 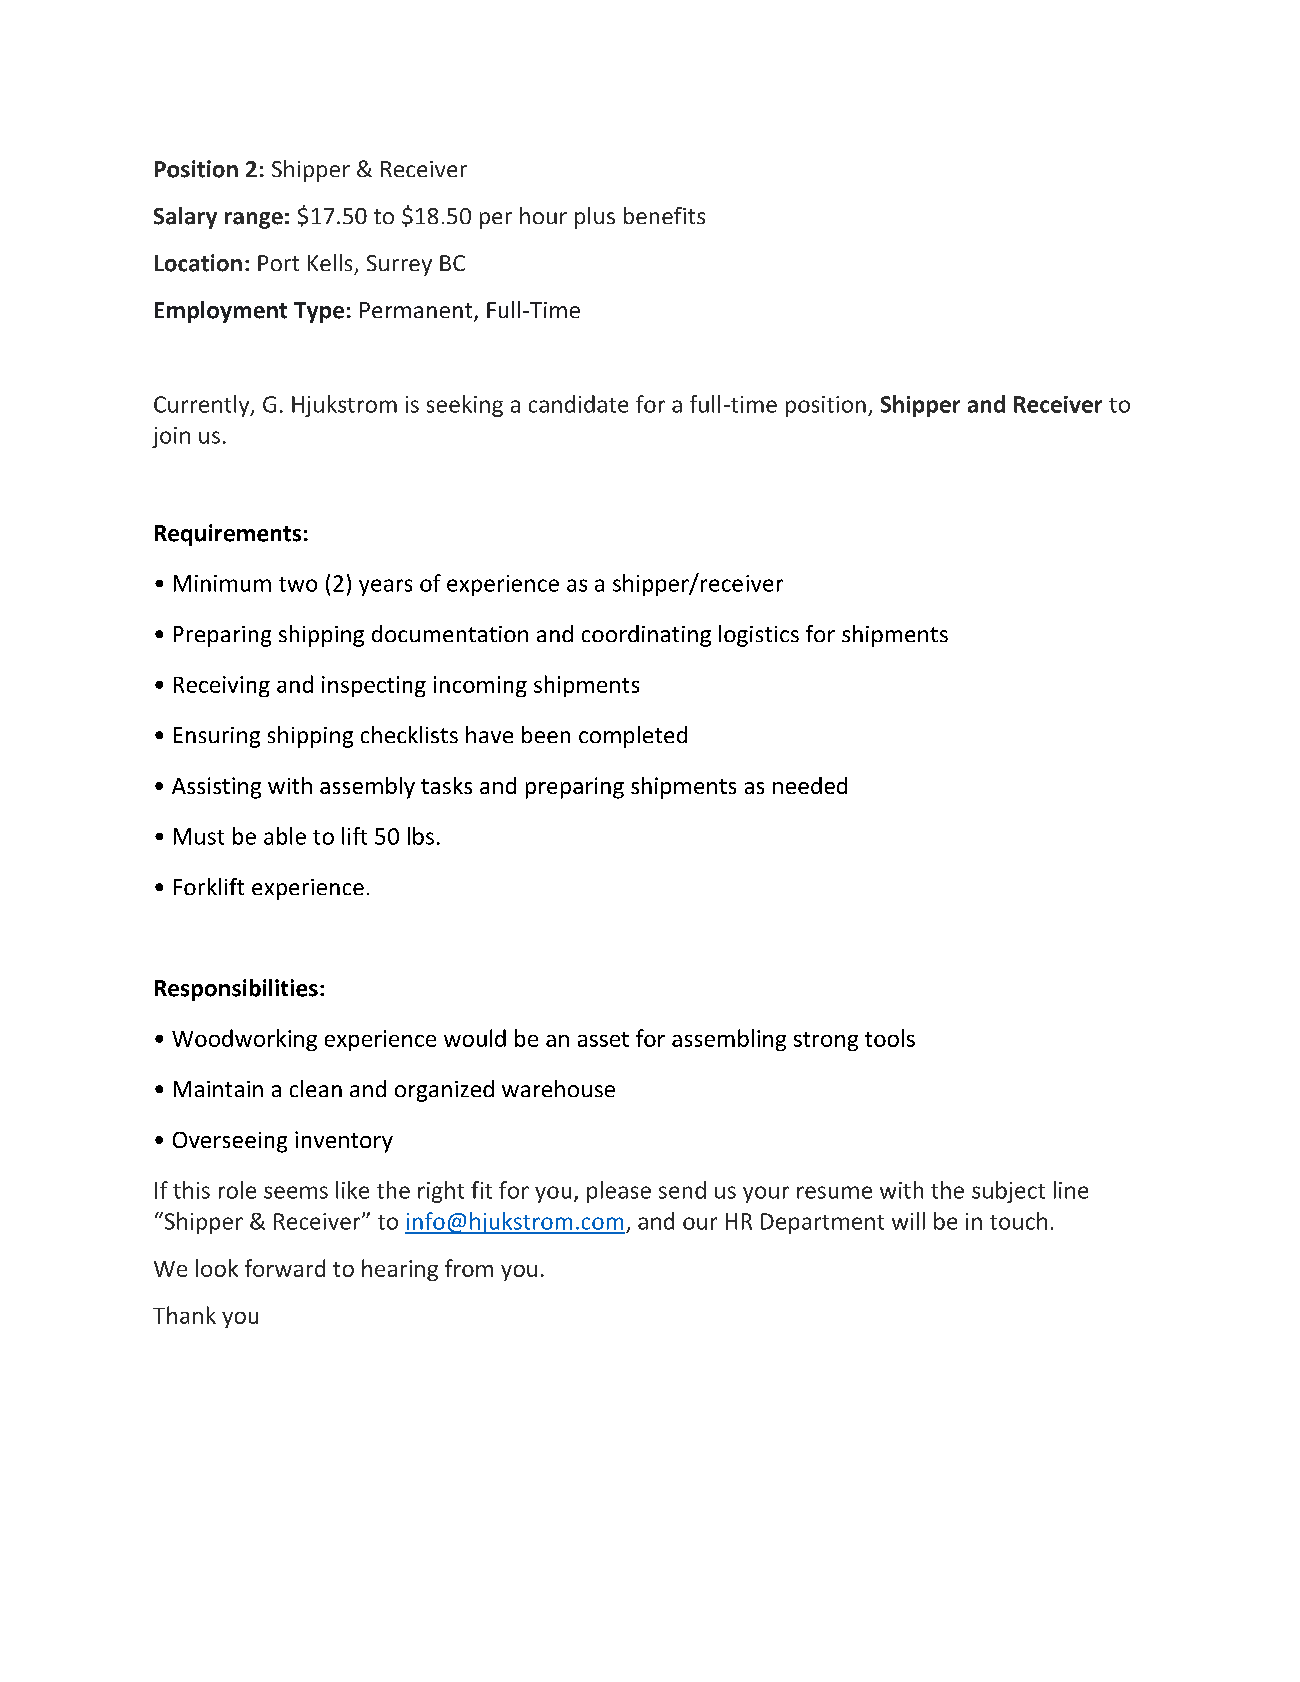 What do you see at coordinates (633, 737) in the screenshot?
I see `completed` at bounding box center [633, 737].
